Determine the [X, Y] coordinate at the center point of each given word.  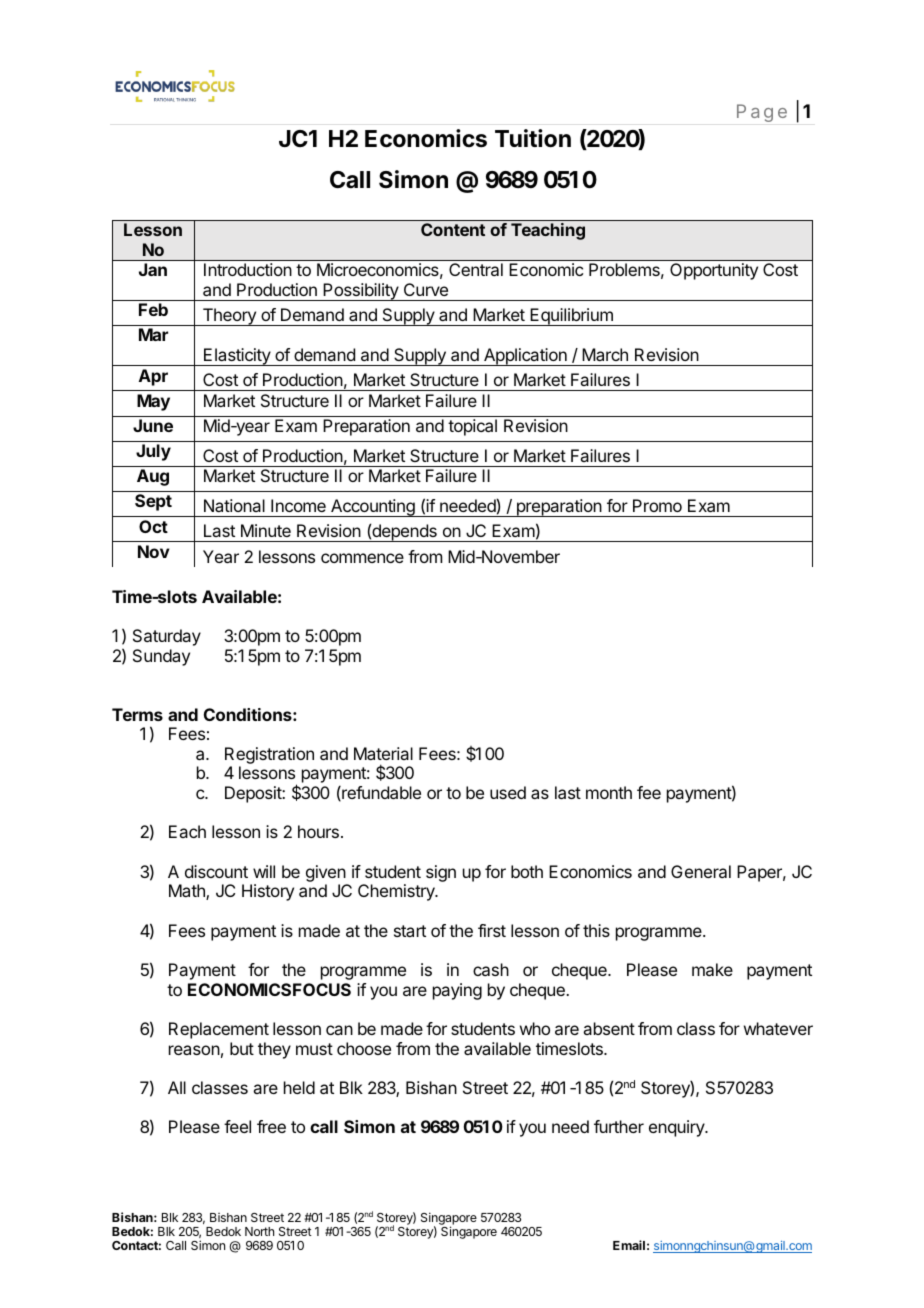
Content [453, 229]
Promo [657, 505]
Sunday [161, 657]
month [609, 792]
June [153, 425]
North [259, 1231]
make [712, 969]
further [619, 1126]
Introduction [248, 269]
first [492, 930]
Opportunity [714, 271]
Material [383, 753]
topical [472, 427]
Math [188, 892]
